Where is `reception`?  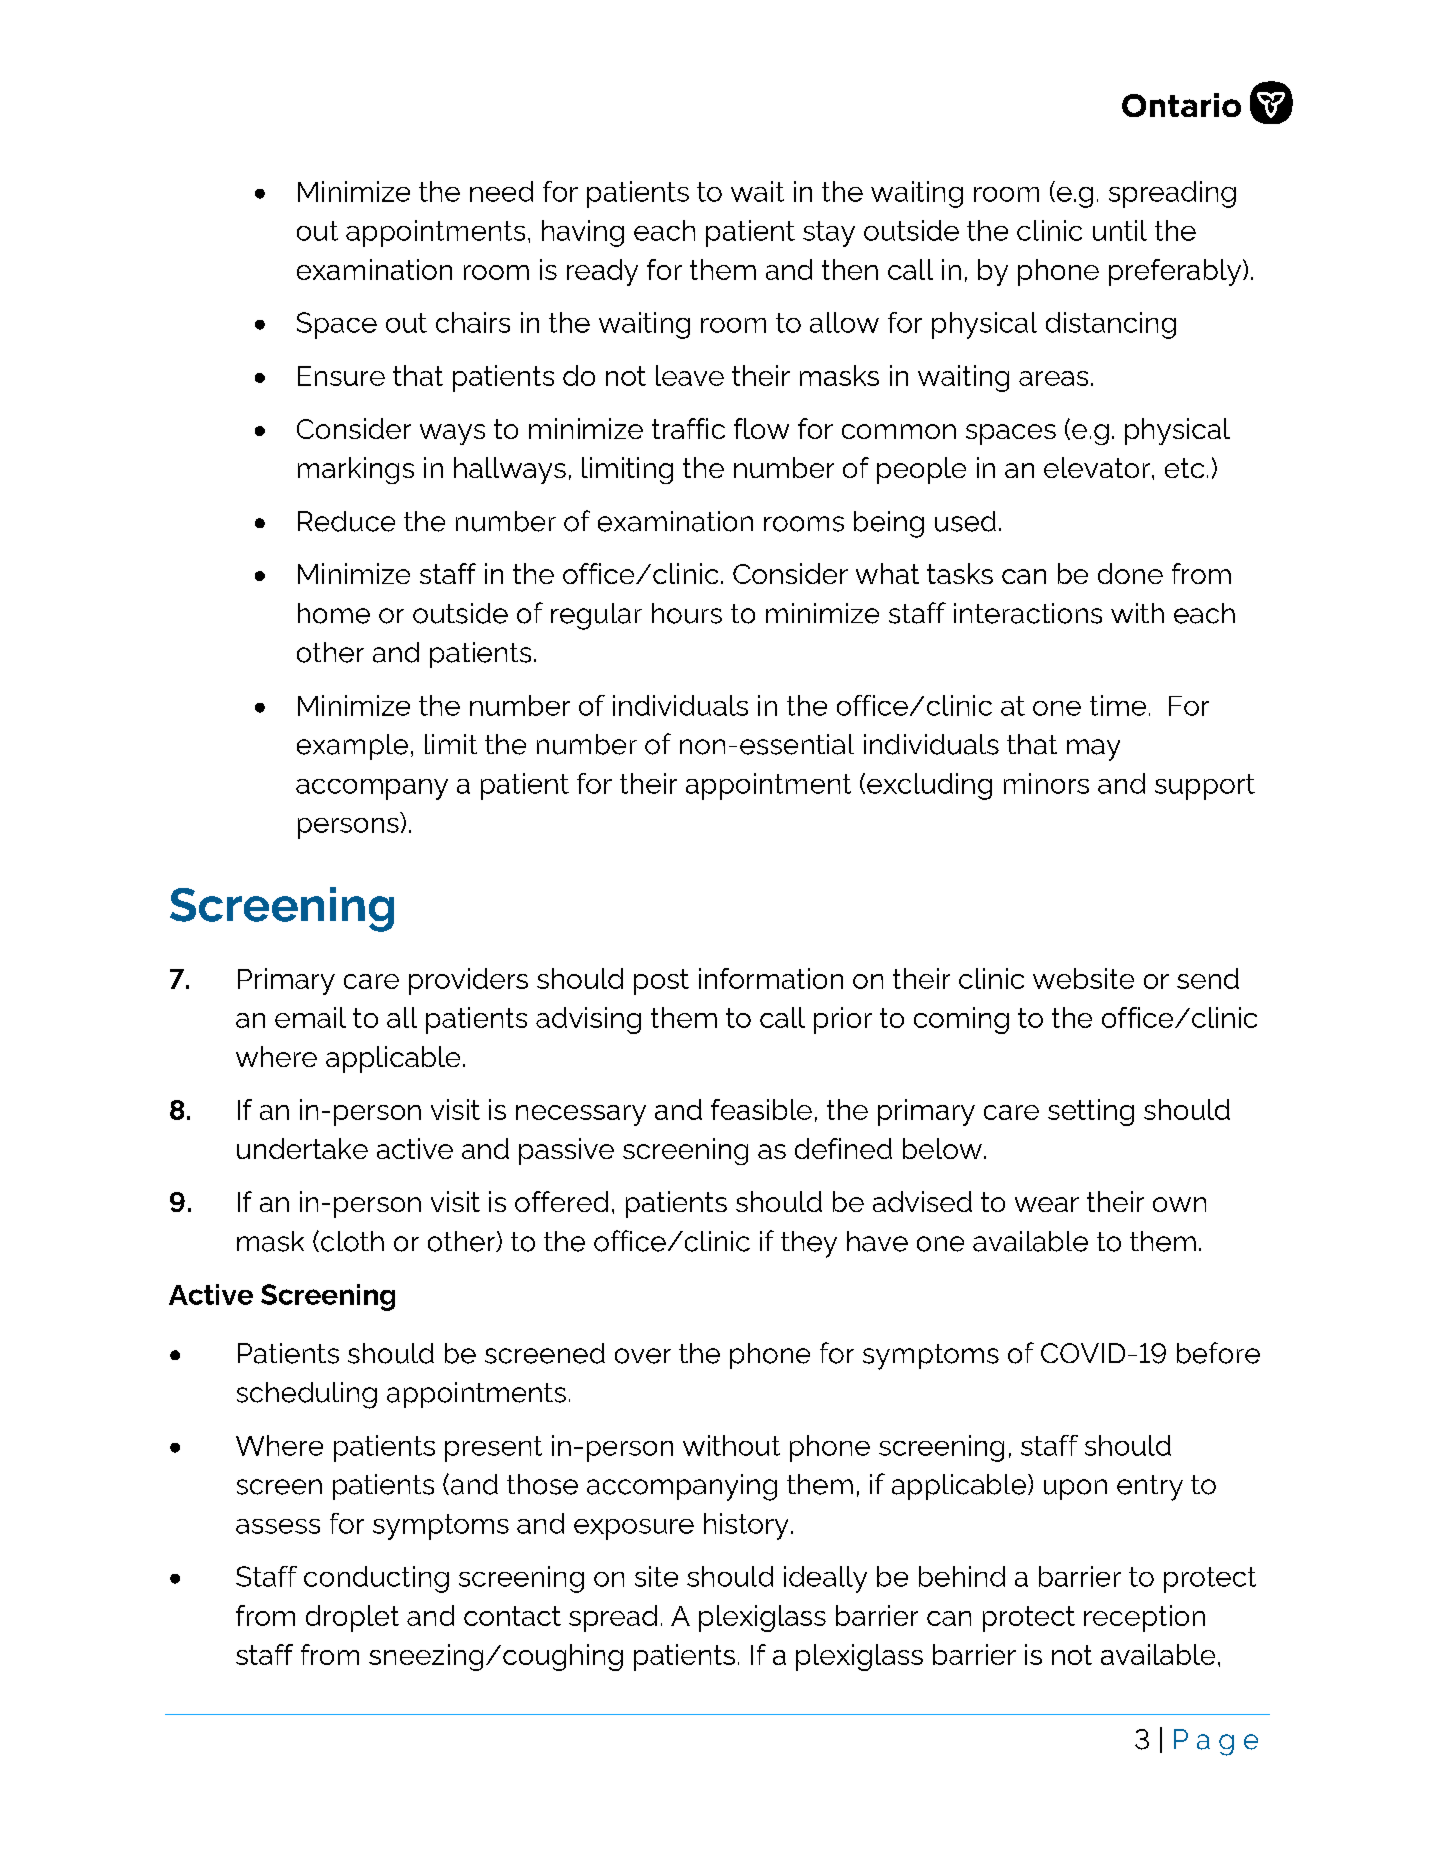
reception is located at coordinates (1144, 1618).
